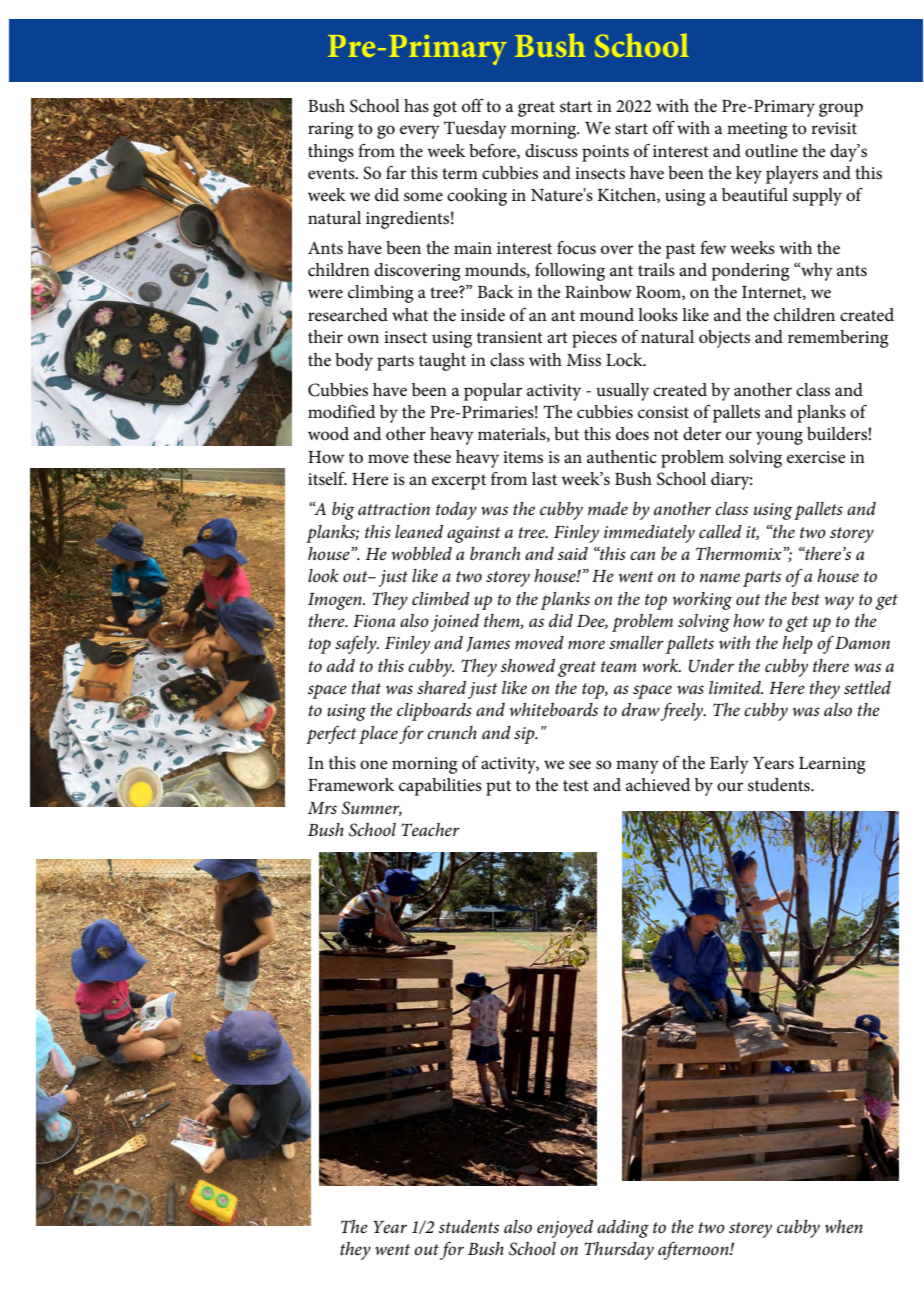  Describe the element at coordinates (576, 786) in the image. I see `test` at that location.
